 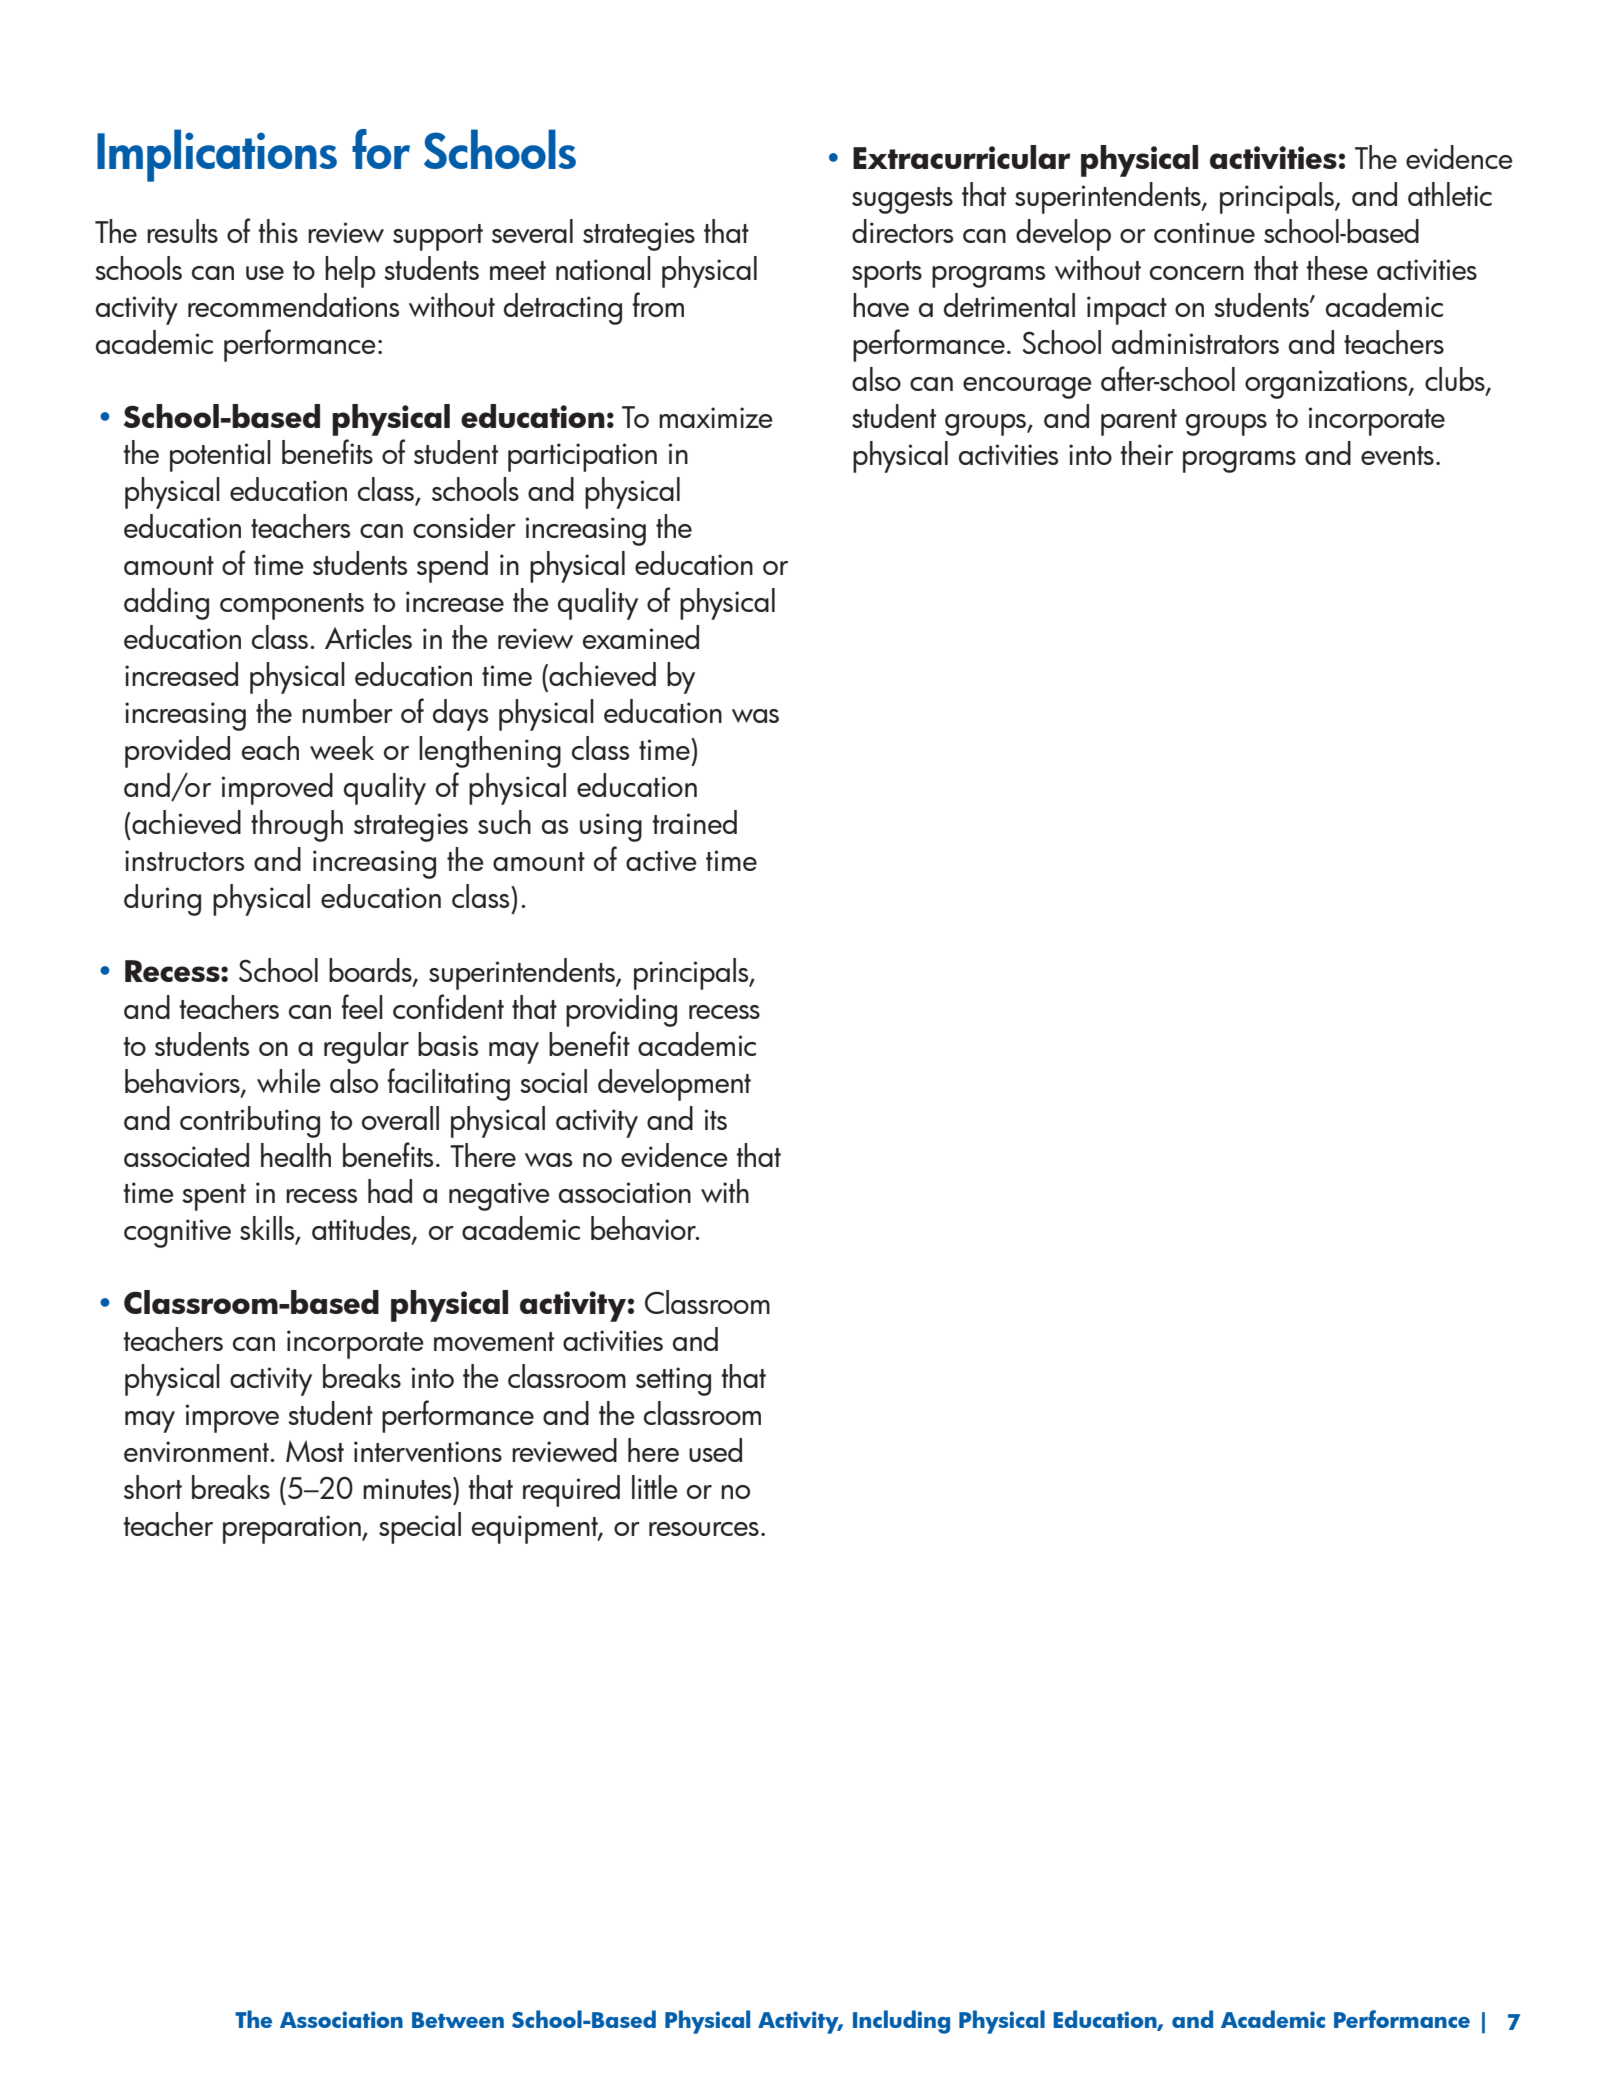 I want to click on setting, so click(x=673, y=1381).
